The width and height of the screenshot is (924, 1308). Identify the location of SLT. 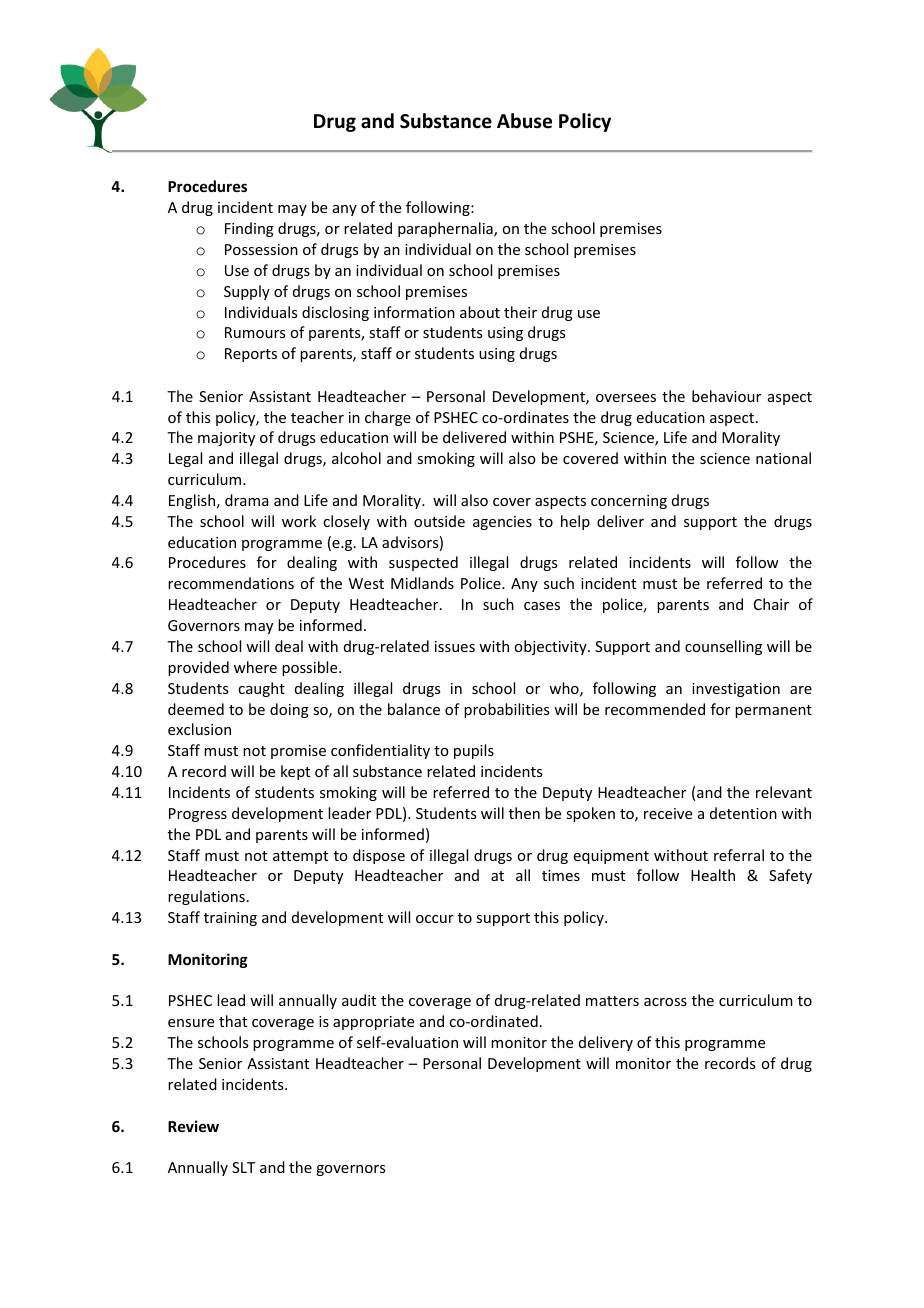
(243, 1167).
